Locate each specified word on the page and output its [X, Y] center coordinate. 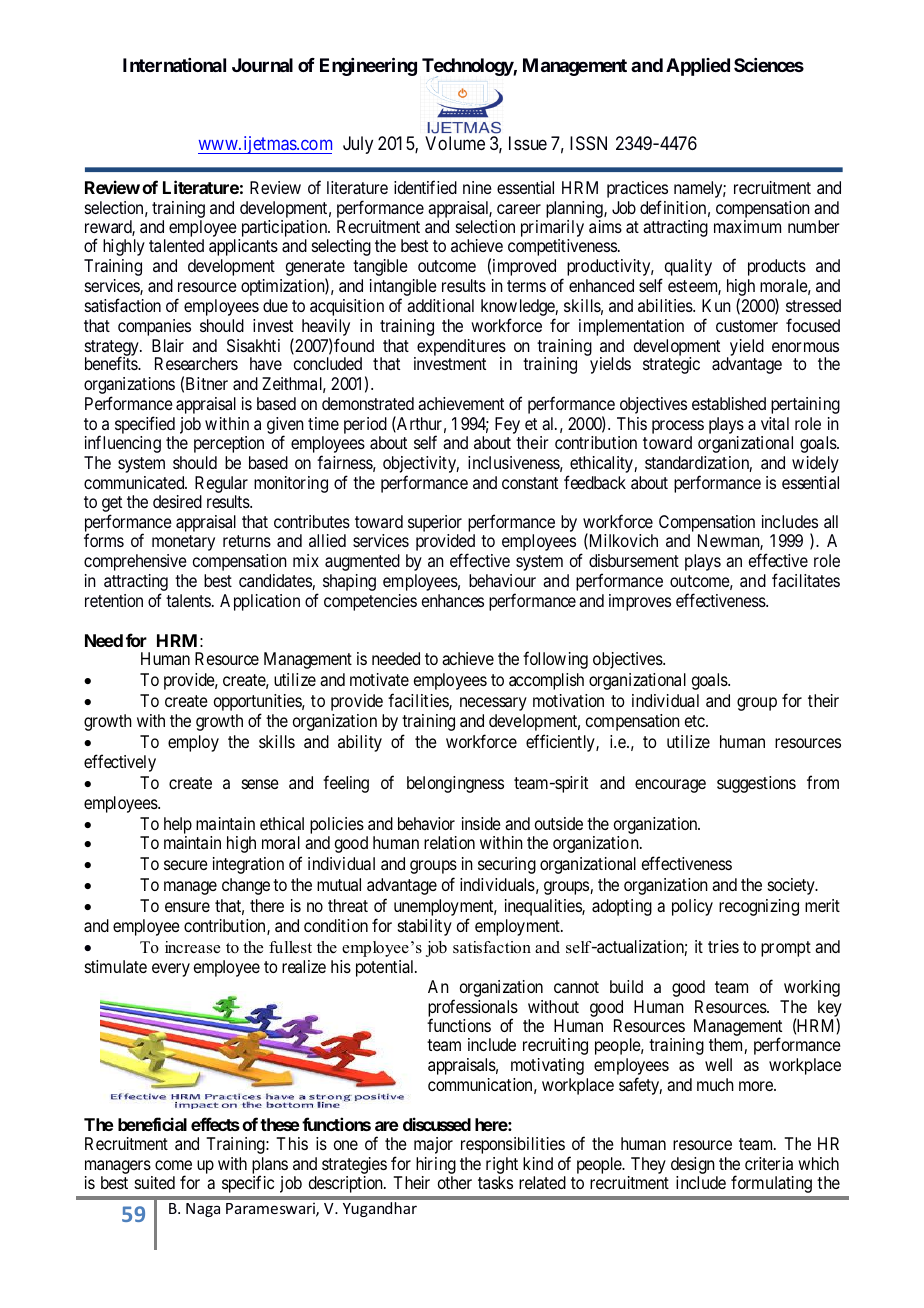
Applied [698, 67]
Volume [455, 143]
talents [188, 600]
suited [155, 1182]
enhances [453, 600]
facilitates [806, 580]
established [729, 403]
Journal [262, 65]
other [455, 1182]
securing [507, 865]
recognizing [759, 907]
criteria [769, 1163]
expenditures [460, 348]
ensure [187, 907]
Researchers [196, 363]
